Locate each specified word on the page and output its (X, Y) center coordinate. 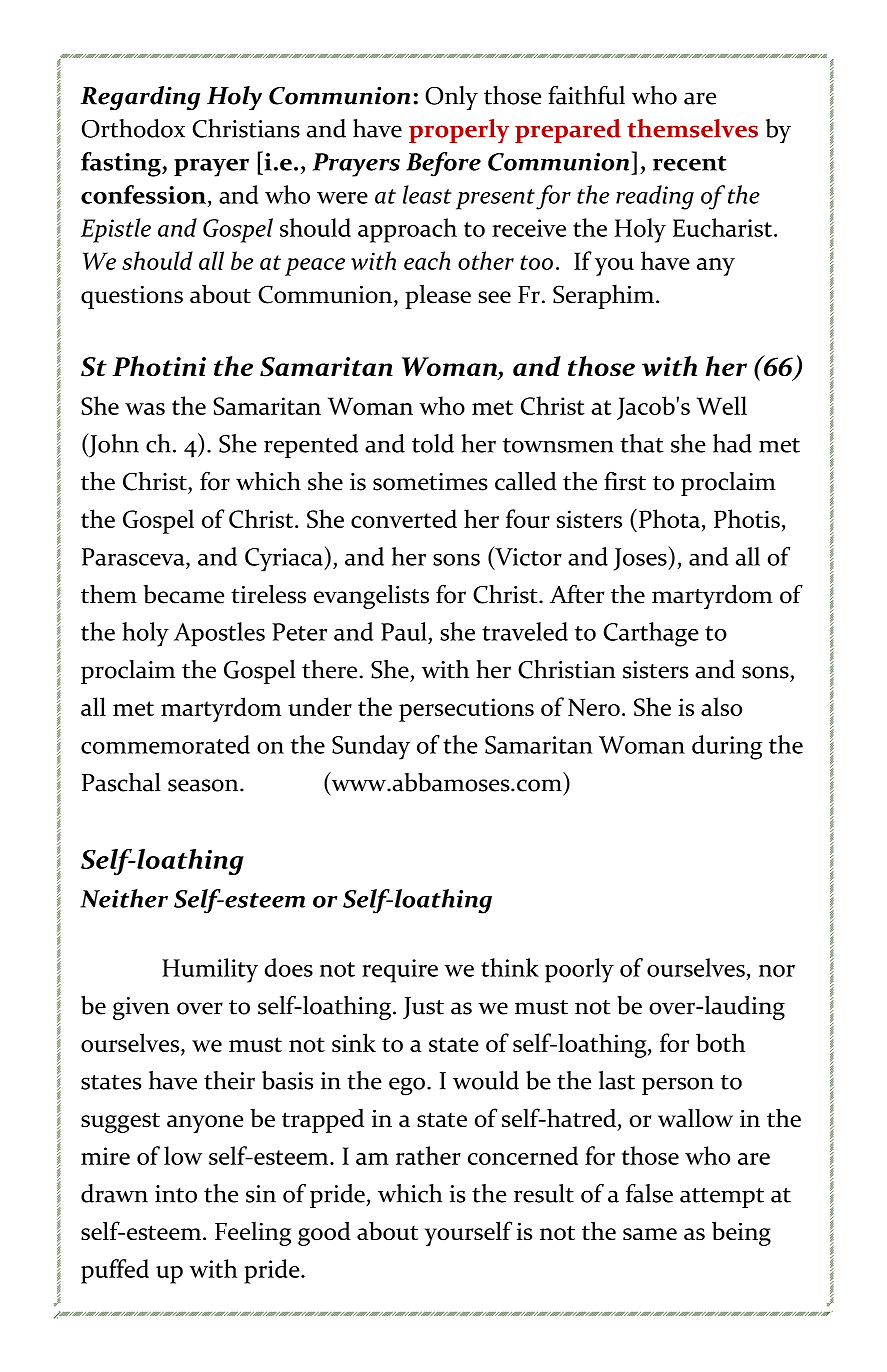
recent (690, 163)
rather (428, 1155)
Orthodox (133, 128)
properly (459, 131)
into (176, 1194)
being (741, 1233)
